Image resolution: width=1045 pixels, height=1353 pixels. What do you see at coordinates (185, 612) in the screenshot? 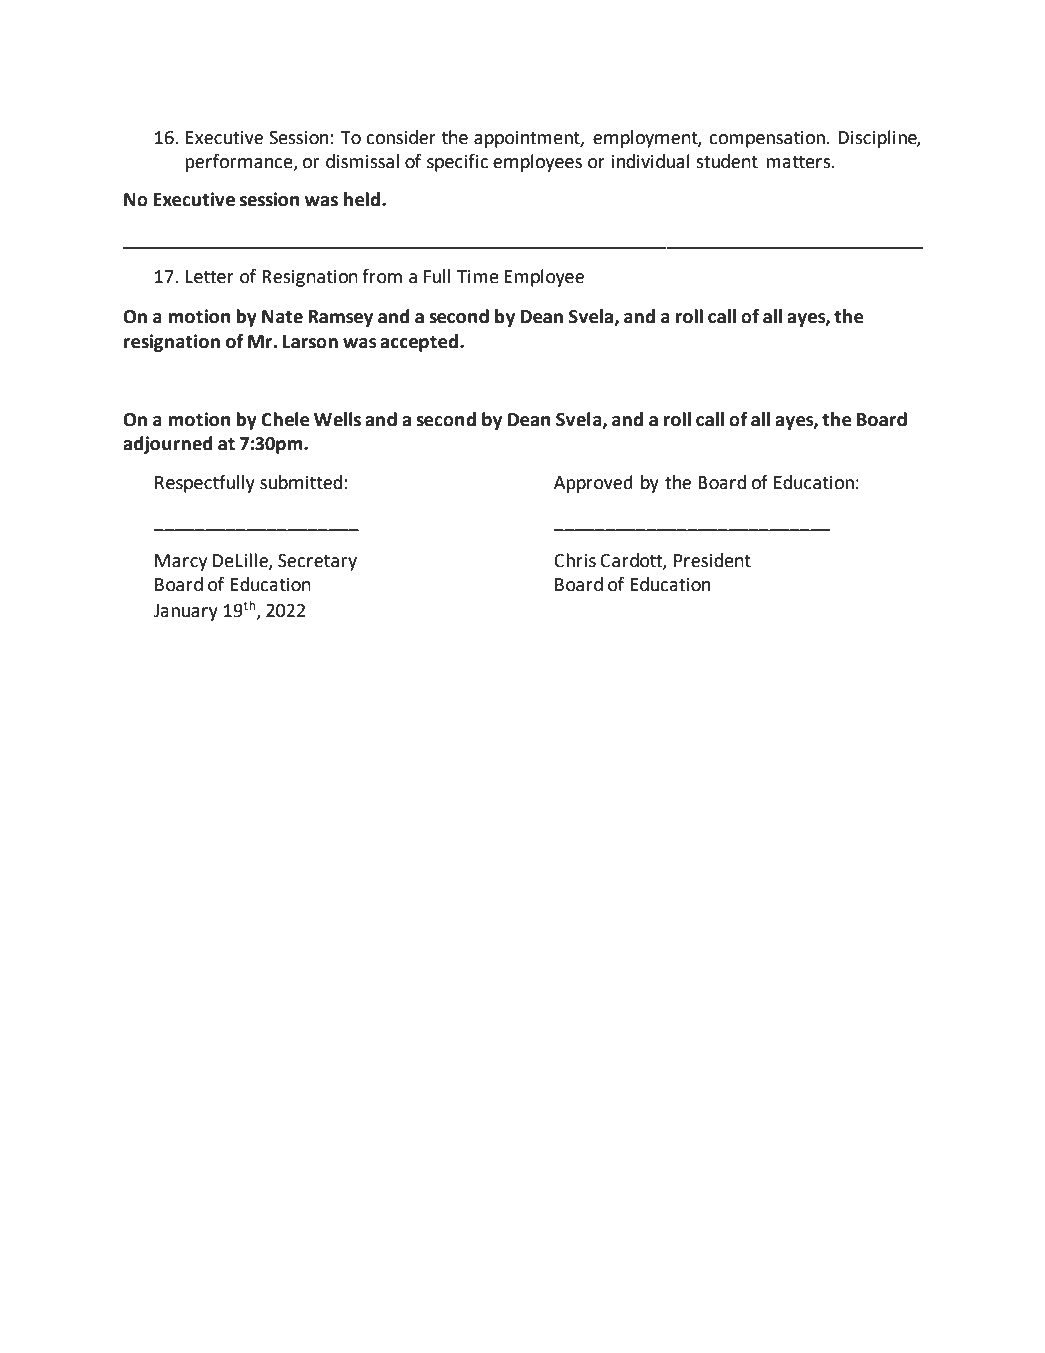
I see `January` at bounding box center [185, 612].
